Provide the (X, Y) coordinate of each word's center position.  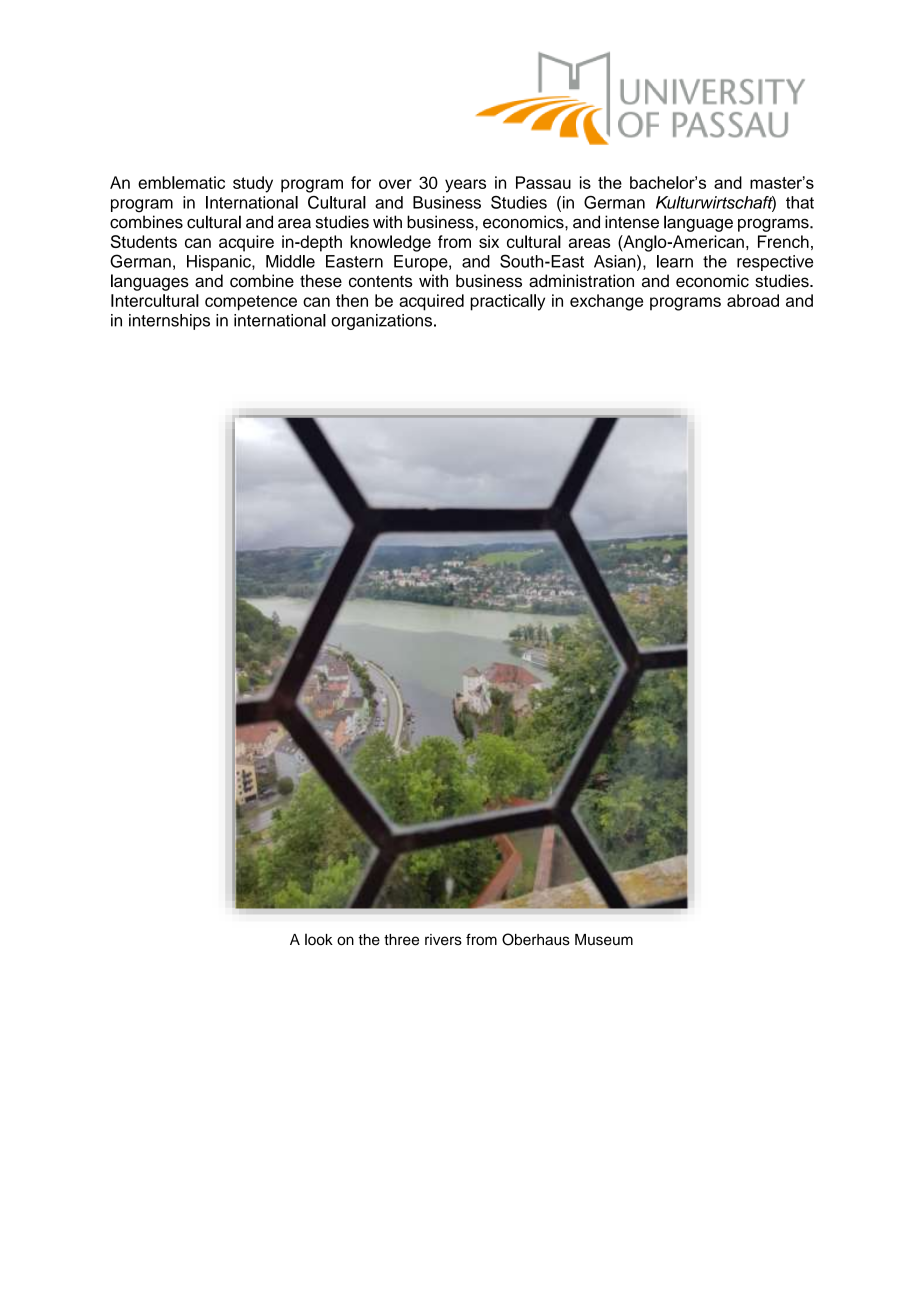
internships (169, 322)
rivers (443, 940)
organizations (381, 322)
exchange (606, 302)
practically (507, 302)
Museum (604, 940)
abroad (753, 300)
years (465, 186)
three (401, 940)
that (800, 202)
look (319, 940)
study (253, 184)
